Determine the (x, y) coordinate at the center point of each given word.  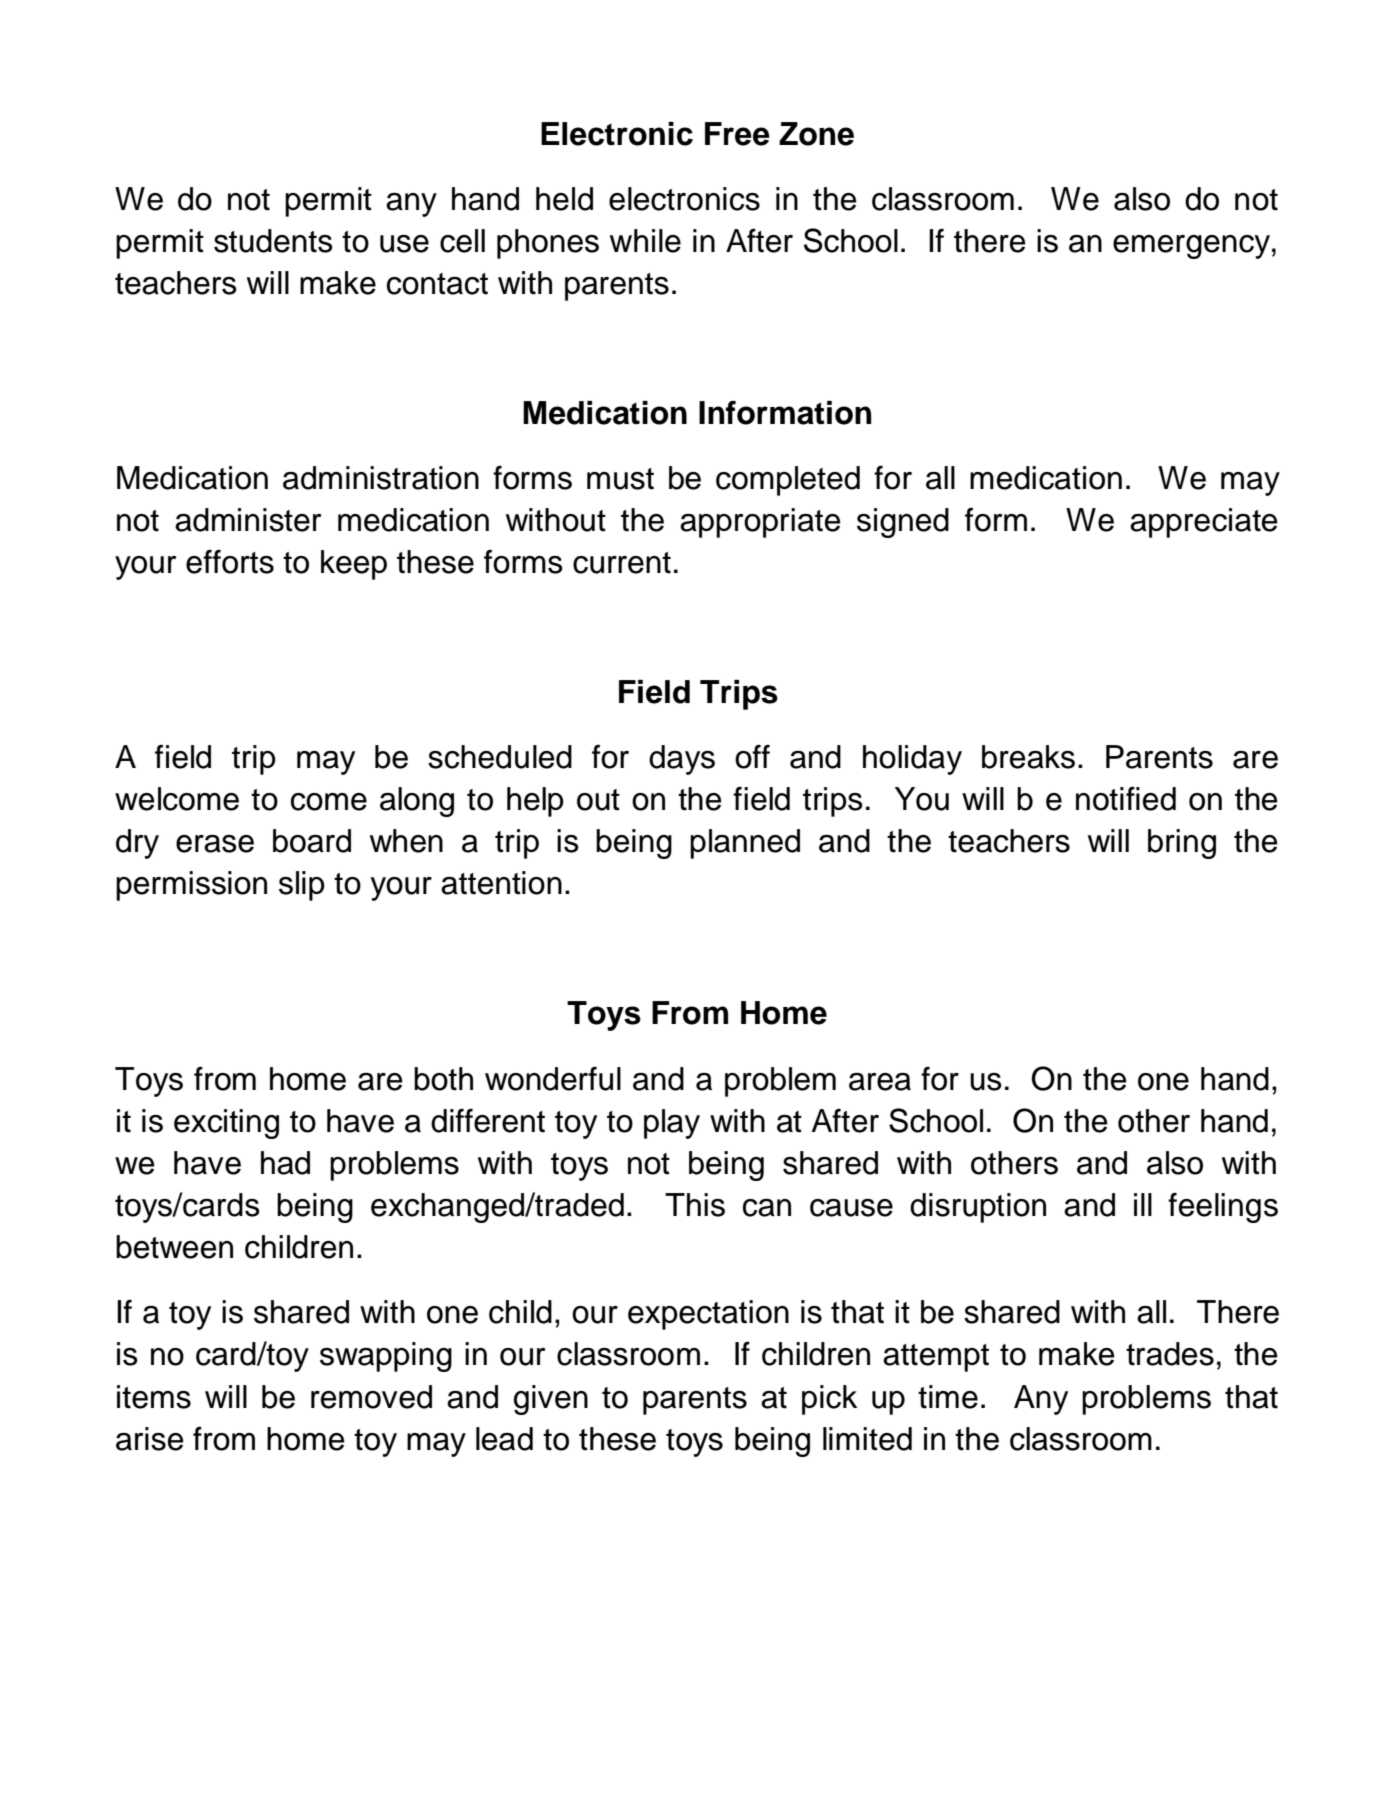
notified (1126, 798)
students (273, 241)
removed (371, 1397)
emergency (1191, 247)
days (682, 760)
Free (737, 134)
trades (1170, 1354)
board (312, 841)
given (551, 1400)
